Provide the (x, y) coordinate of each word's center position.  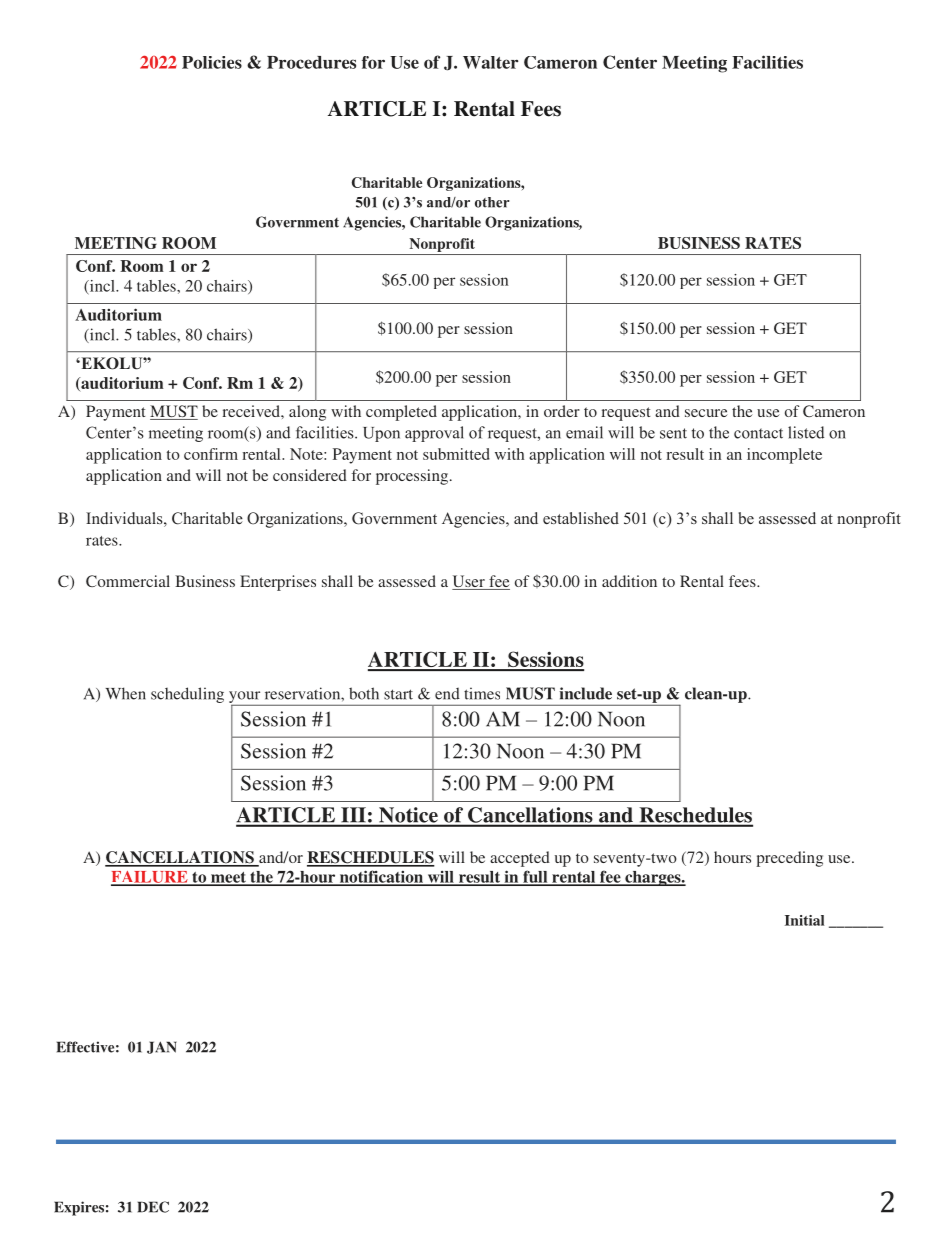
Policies (212, 62)
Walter (490, 62)
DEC (153, 1207)
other (492, 202)
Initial (804, 920)
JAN (162, 1047)
